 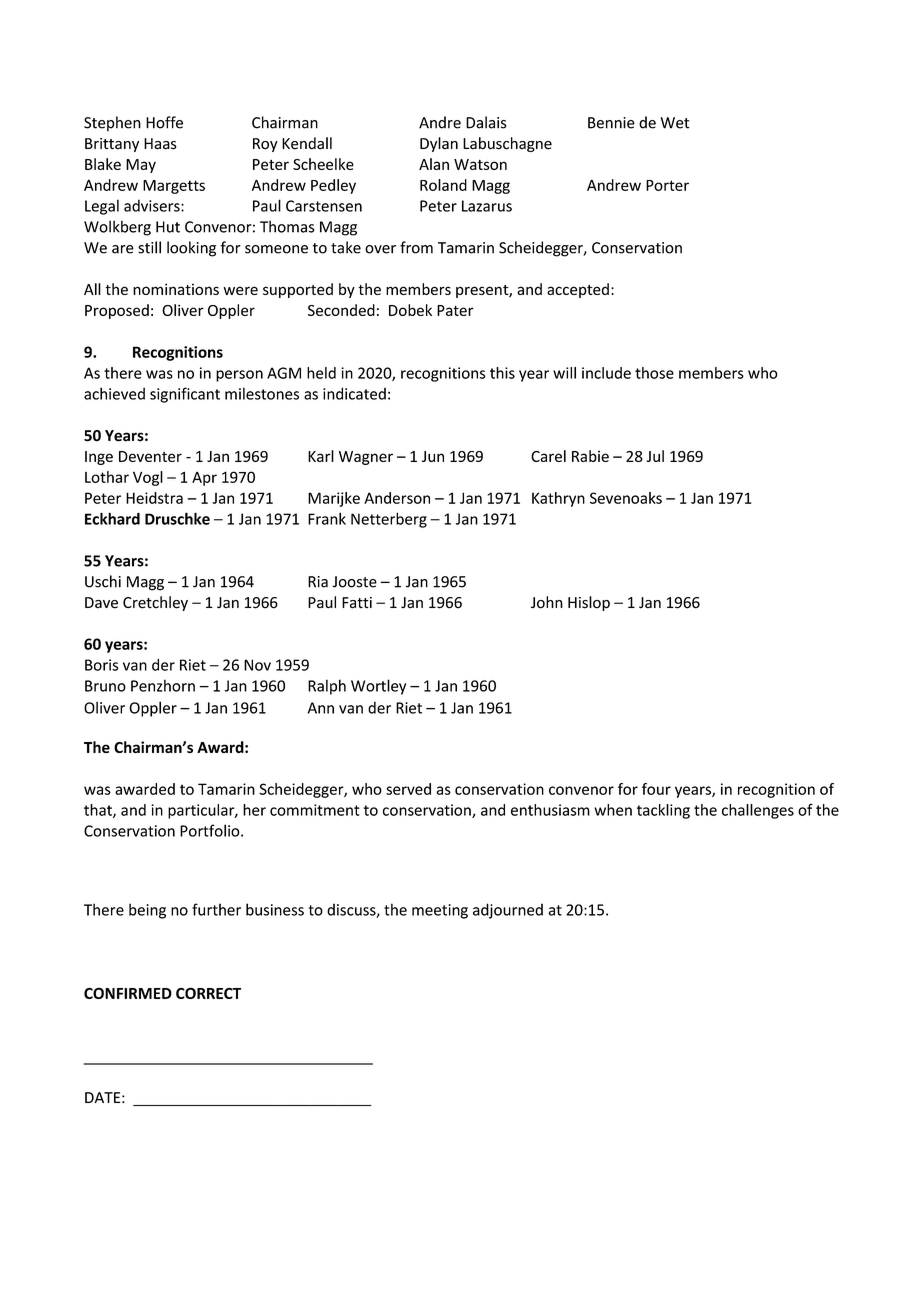 What do you see at coordinates (663, 811) in the screenshot?
I see `tackling` at bounding box center [663, 811].
